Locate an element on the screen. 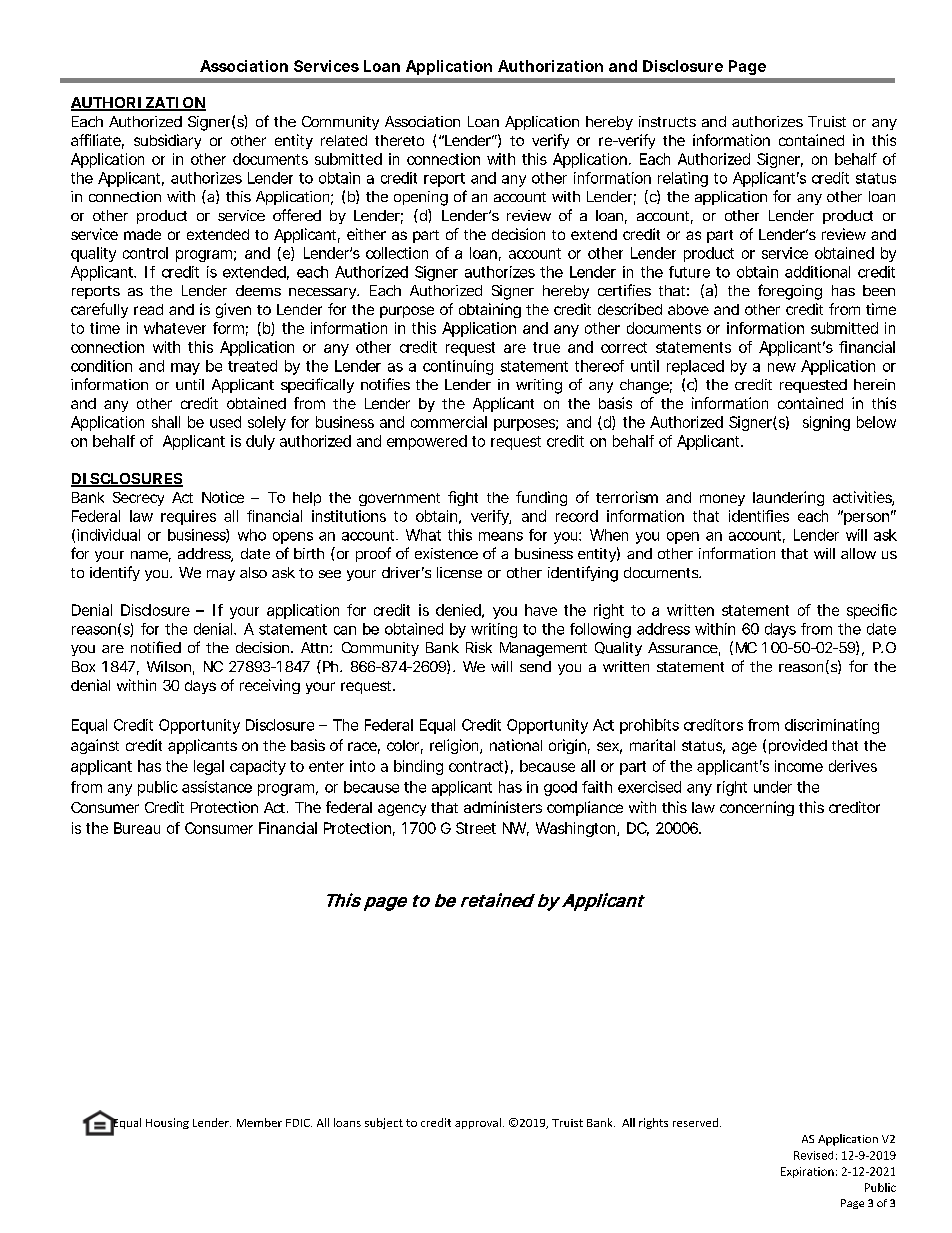  Risk is located at coordinates (479, 647).
